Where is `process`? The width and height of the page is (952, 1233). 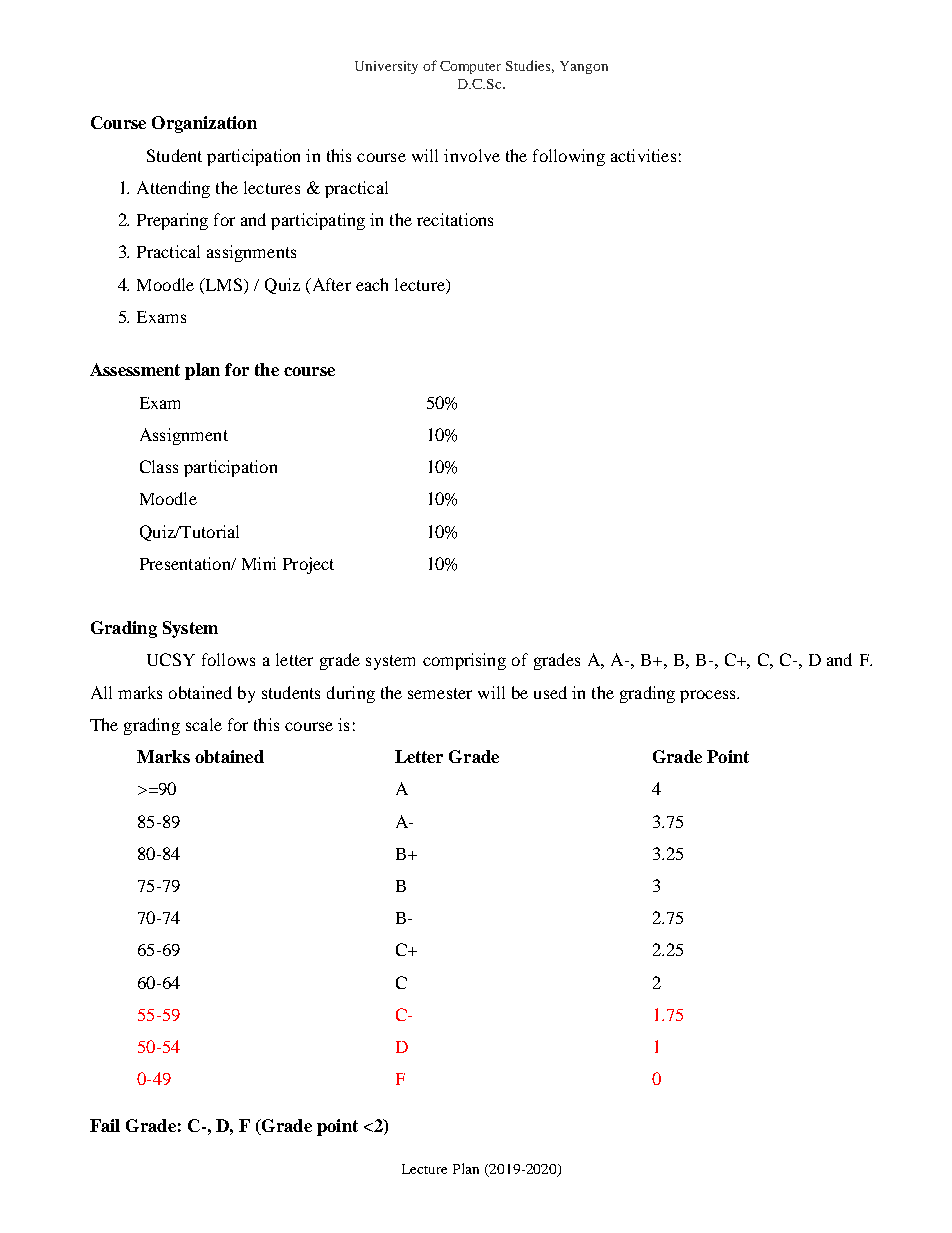
process is located at coordinates (709, 696).
